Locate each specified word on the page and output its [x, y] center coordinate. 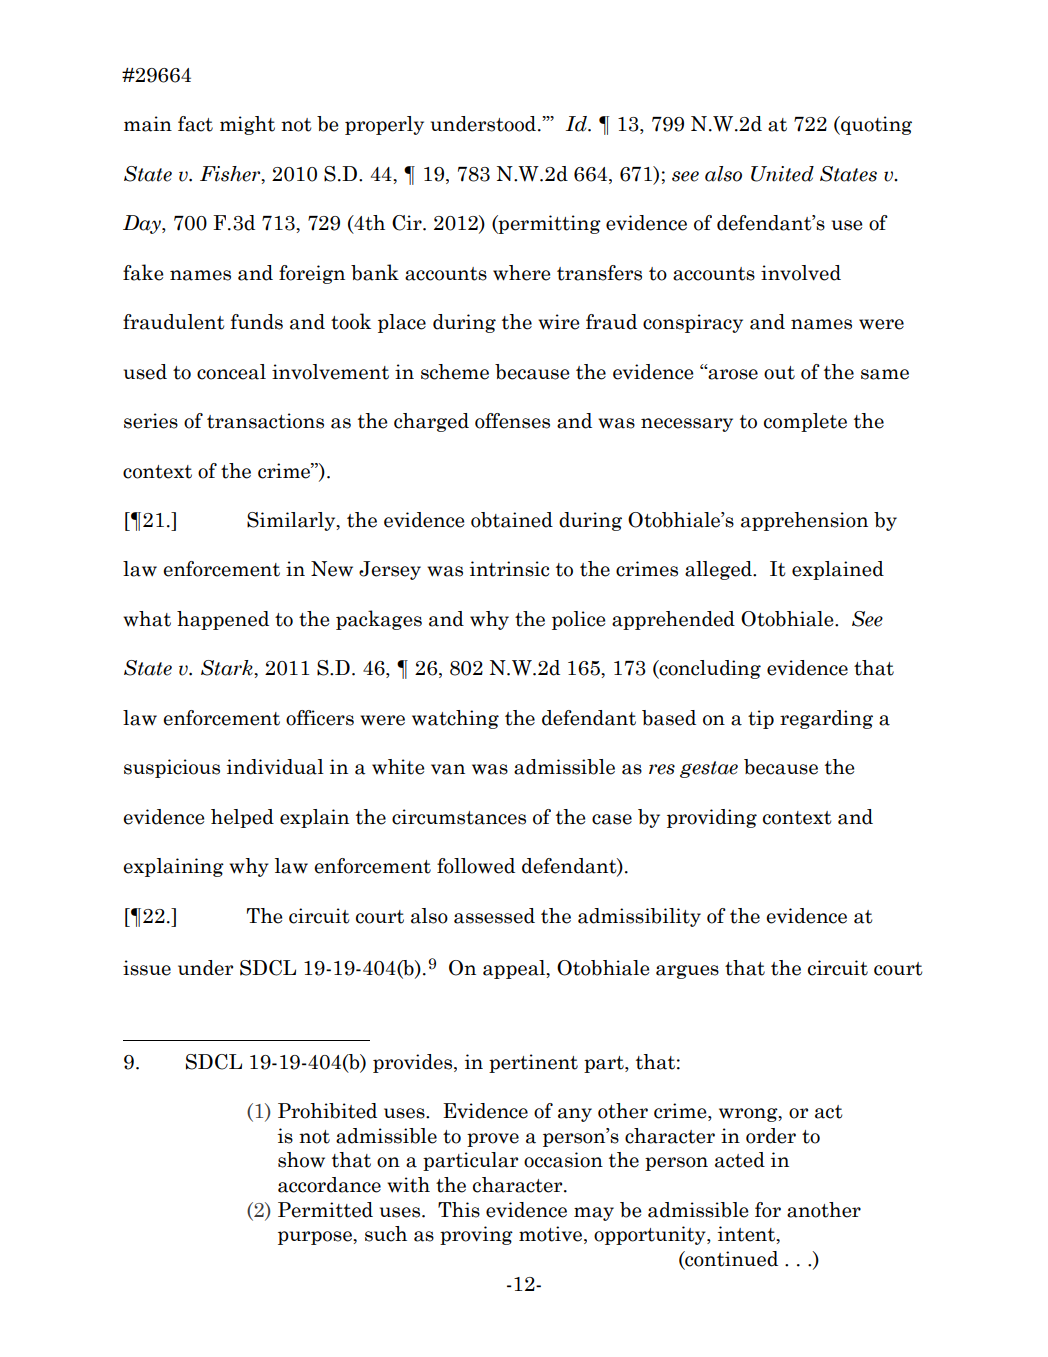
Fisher [231, 175]
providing [712, 818]
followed [476, 866]
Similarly [292, 521]
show [301, 1160]
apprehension [804, 521]
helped [242, 818]
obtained [512, 520]
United [782, 174]
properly [384, 125]
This [459, 1210]
